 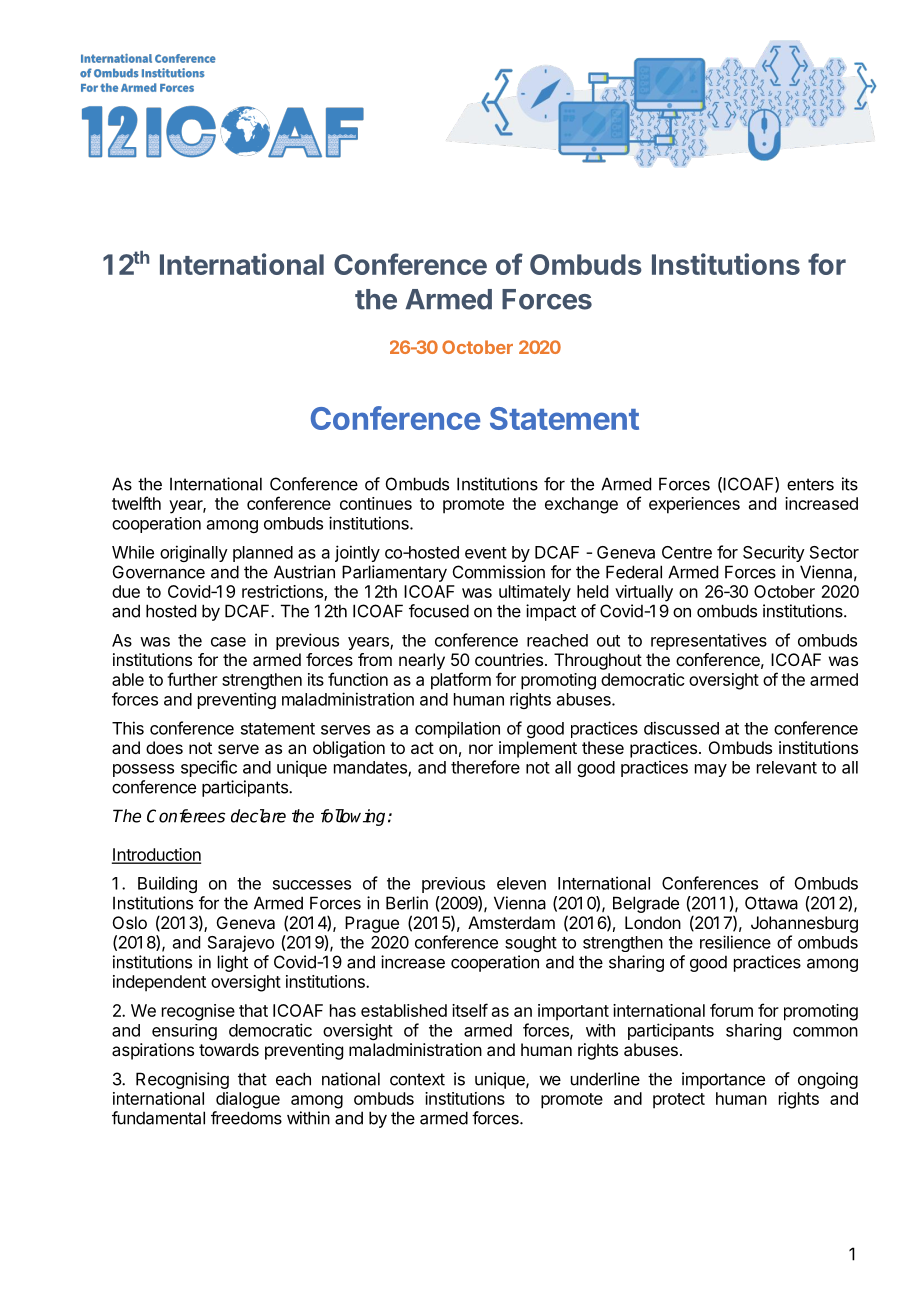 What do you see at coordinates (192, 679) in the screenshot?
I see `further` at bounding box center [192, 679].
